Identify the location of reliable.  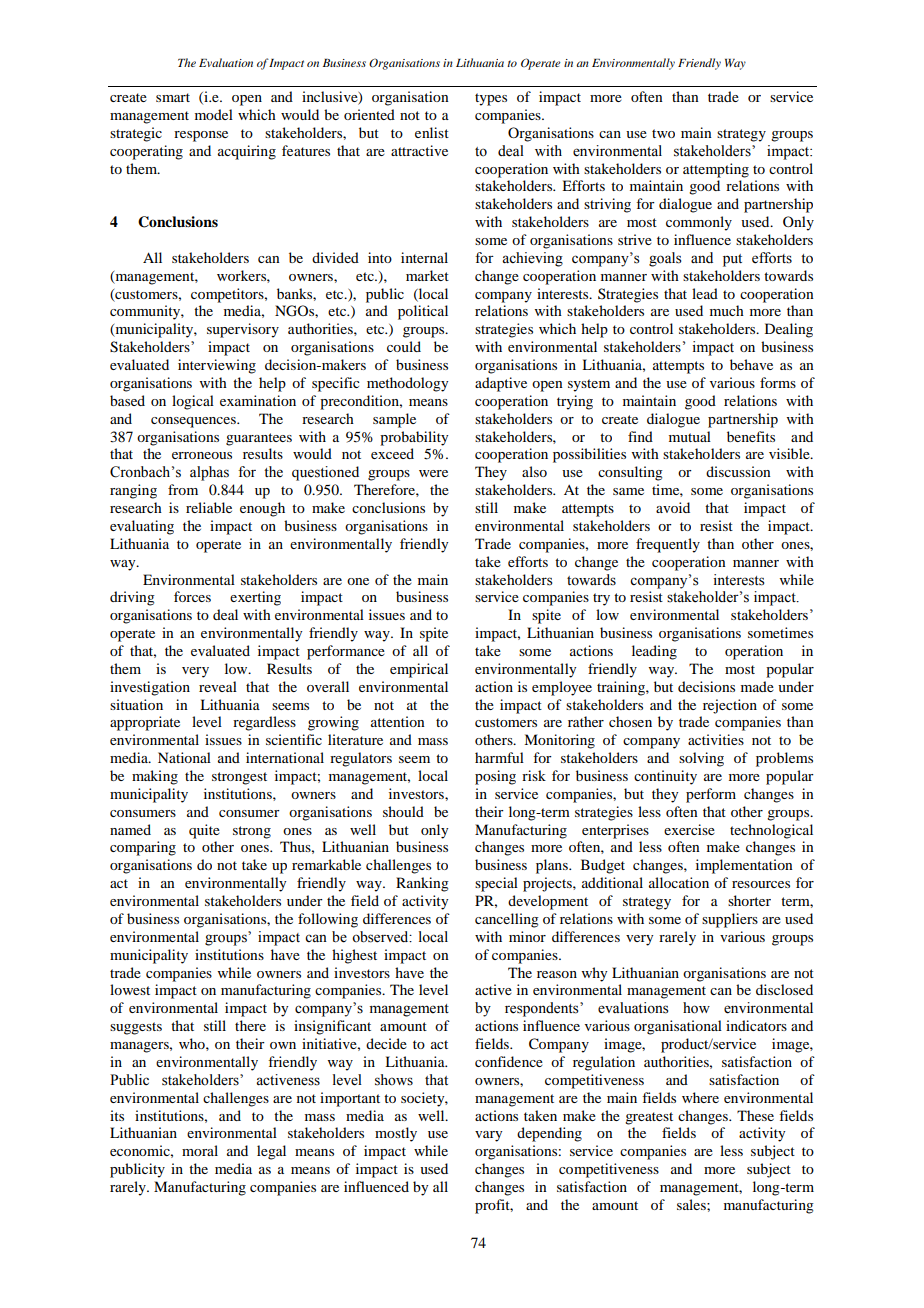
(209, 507).
